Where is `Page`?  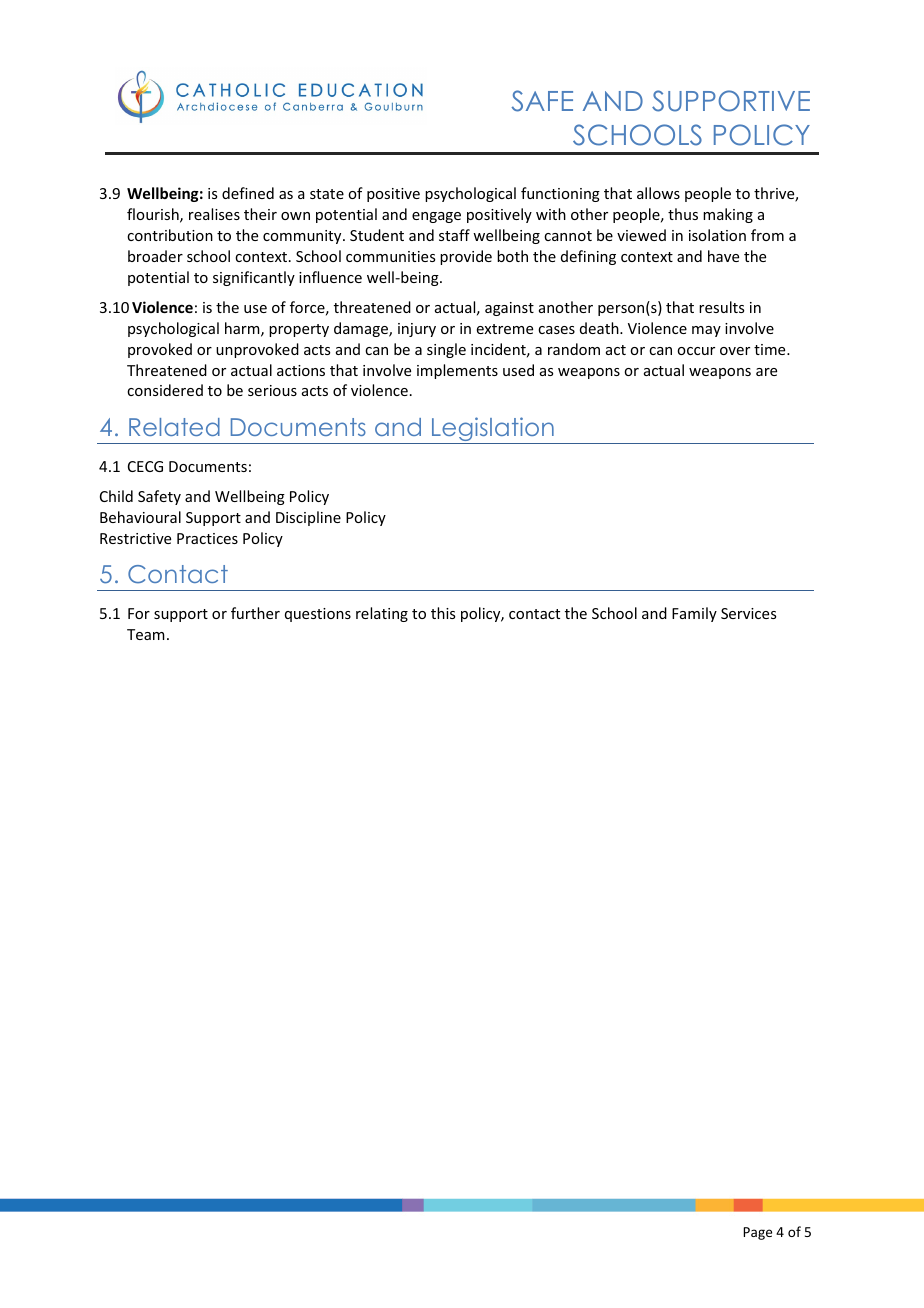
Page is located at coordinates (757, 1233).
